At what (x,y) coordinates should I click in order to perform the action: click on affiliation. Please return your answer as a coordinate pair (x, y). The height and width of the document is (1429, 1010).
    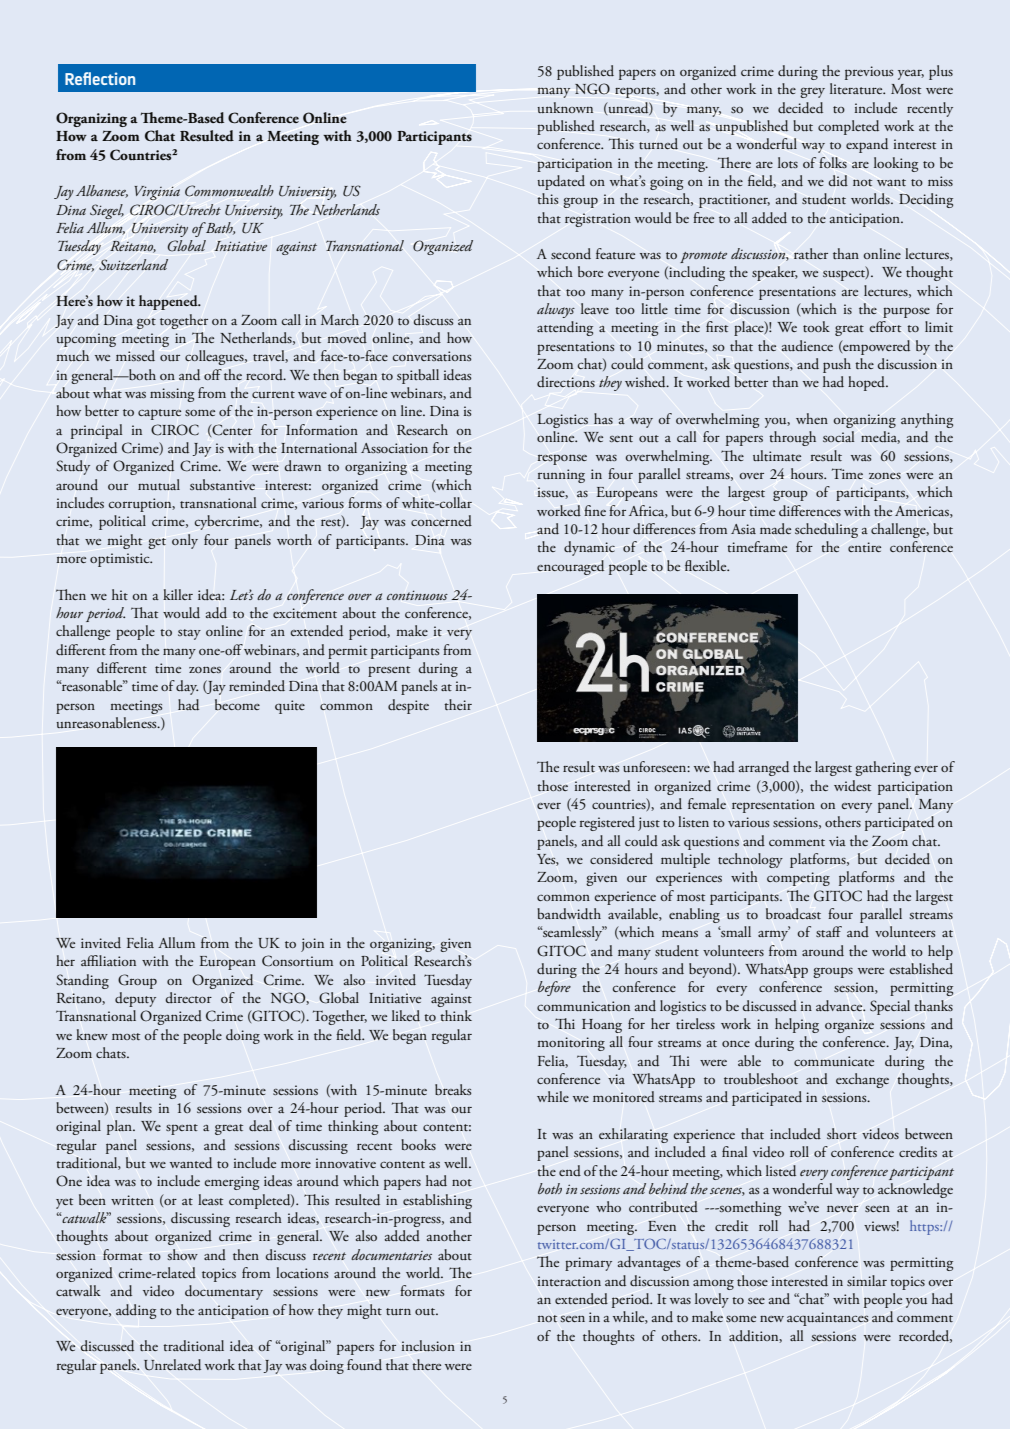
    Looking at the image, I should click on (108, 960).
